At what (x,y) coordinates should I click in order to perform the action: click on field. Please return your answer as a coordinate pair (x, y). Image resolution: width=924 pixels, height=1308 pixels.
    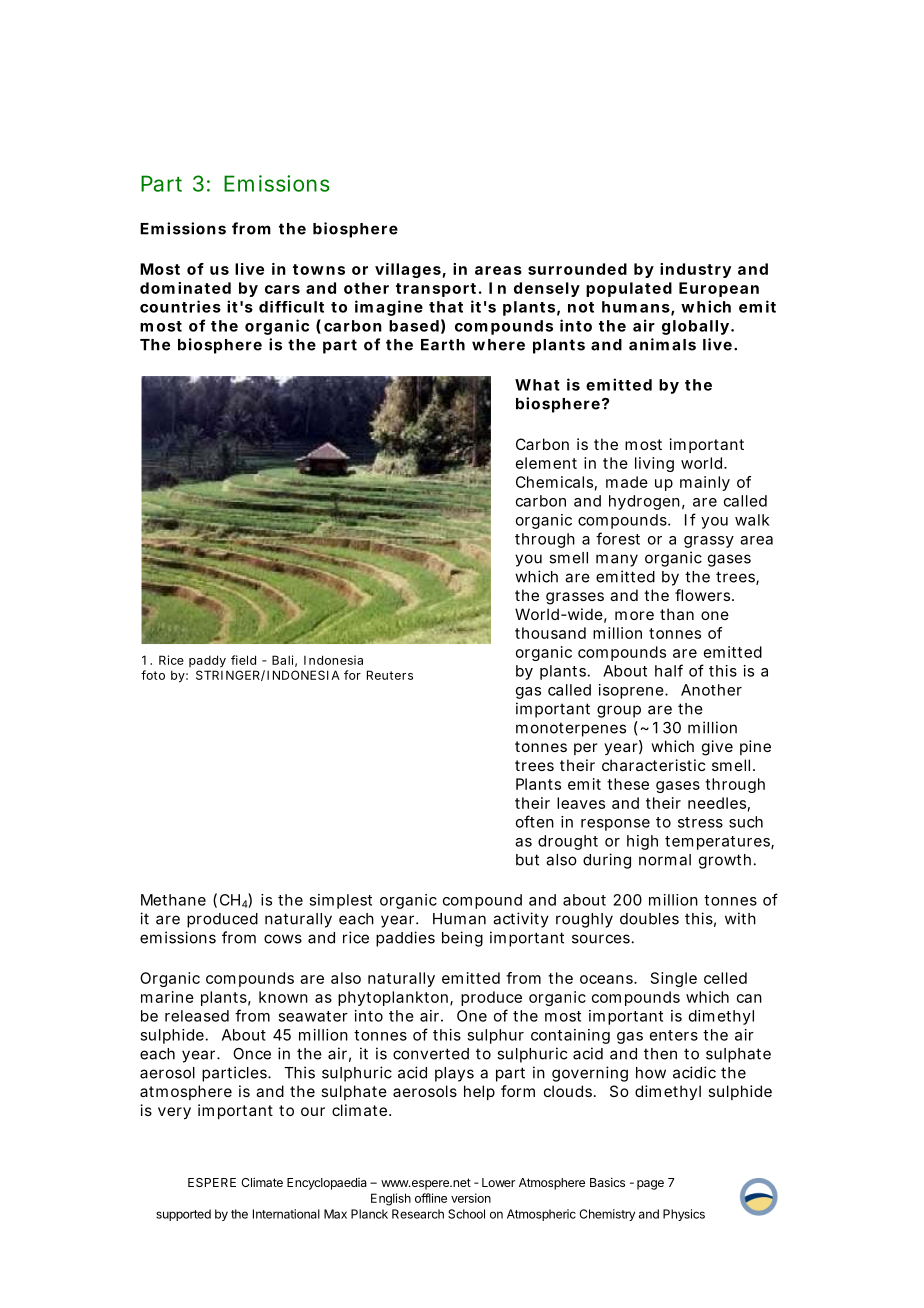
    Looking at the image, I should click on (243, 660).
